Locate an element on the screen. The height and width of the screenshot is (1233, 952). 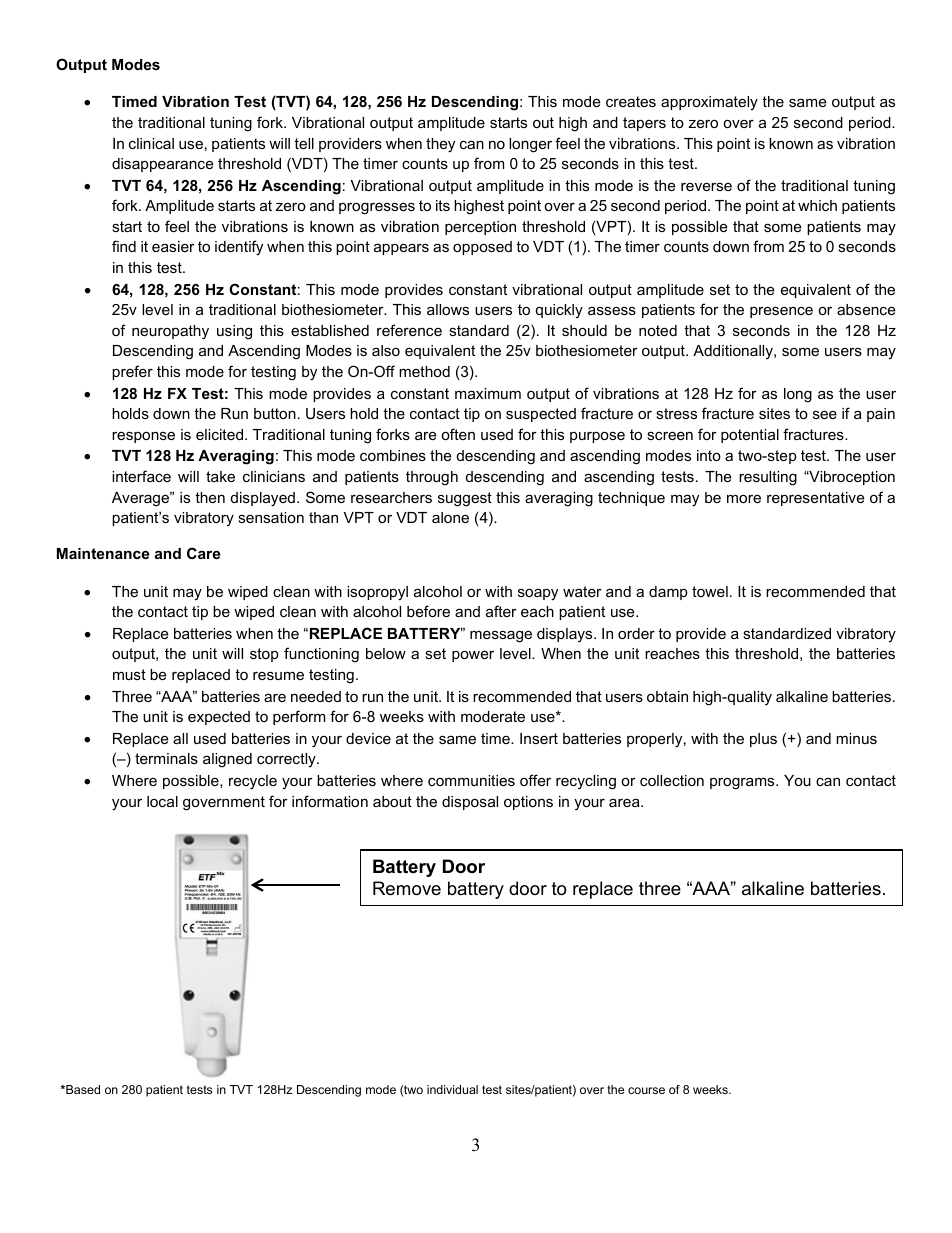
they is located at coordinates (440, 145).
